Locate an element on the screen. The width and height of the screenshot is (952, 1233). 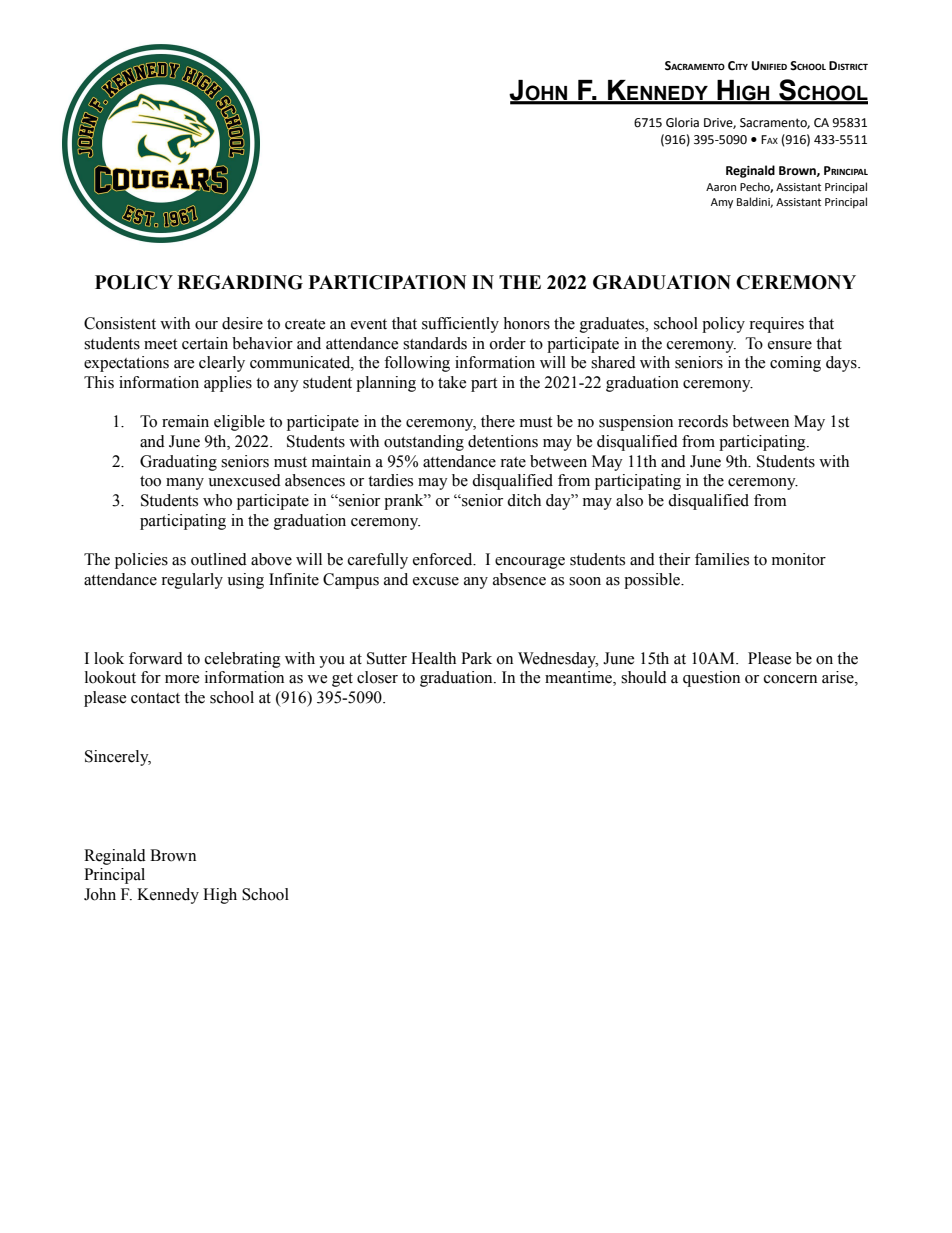
Sincerely is located at coordinates (118, 758).
